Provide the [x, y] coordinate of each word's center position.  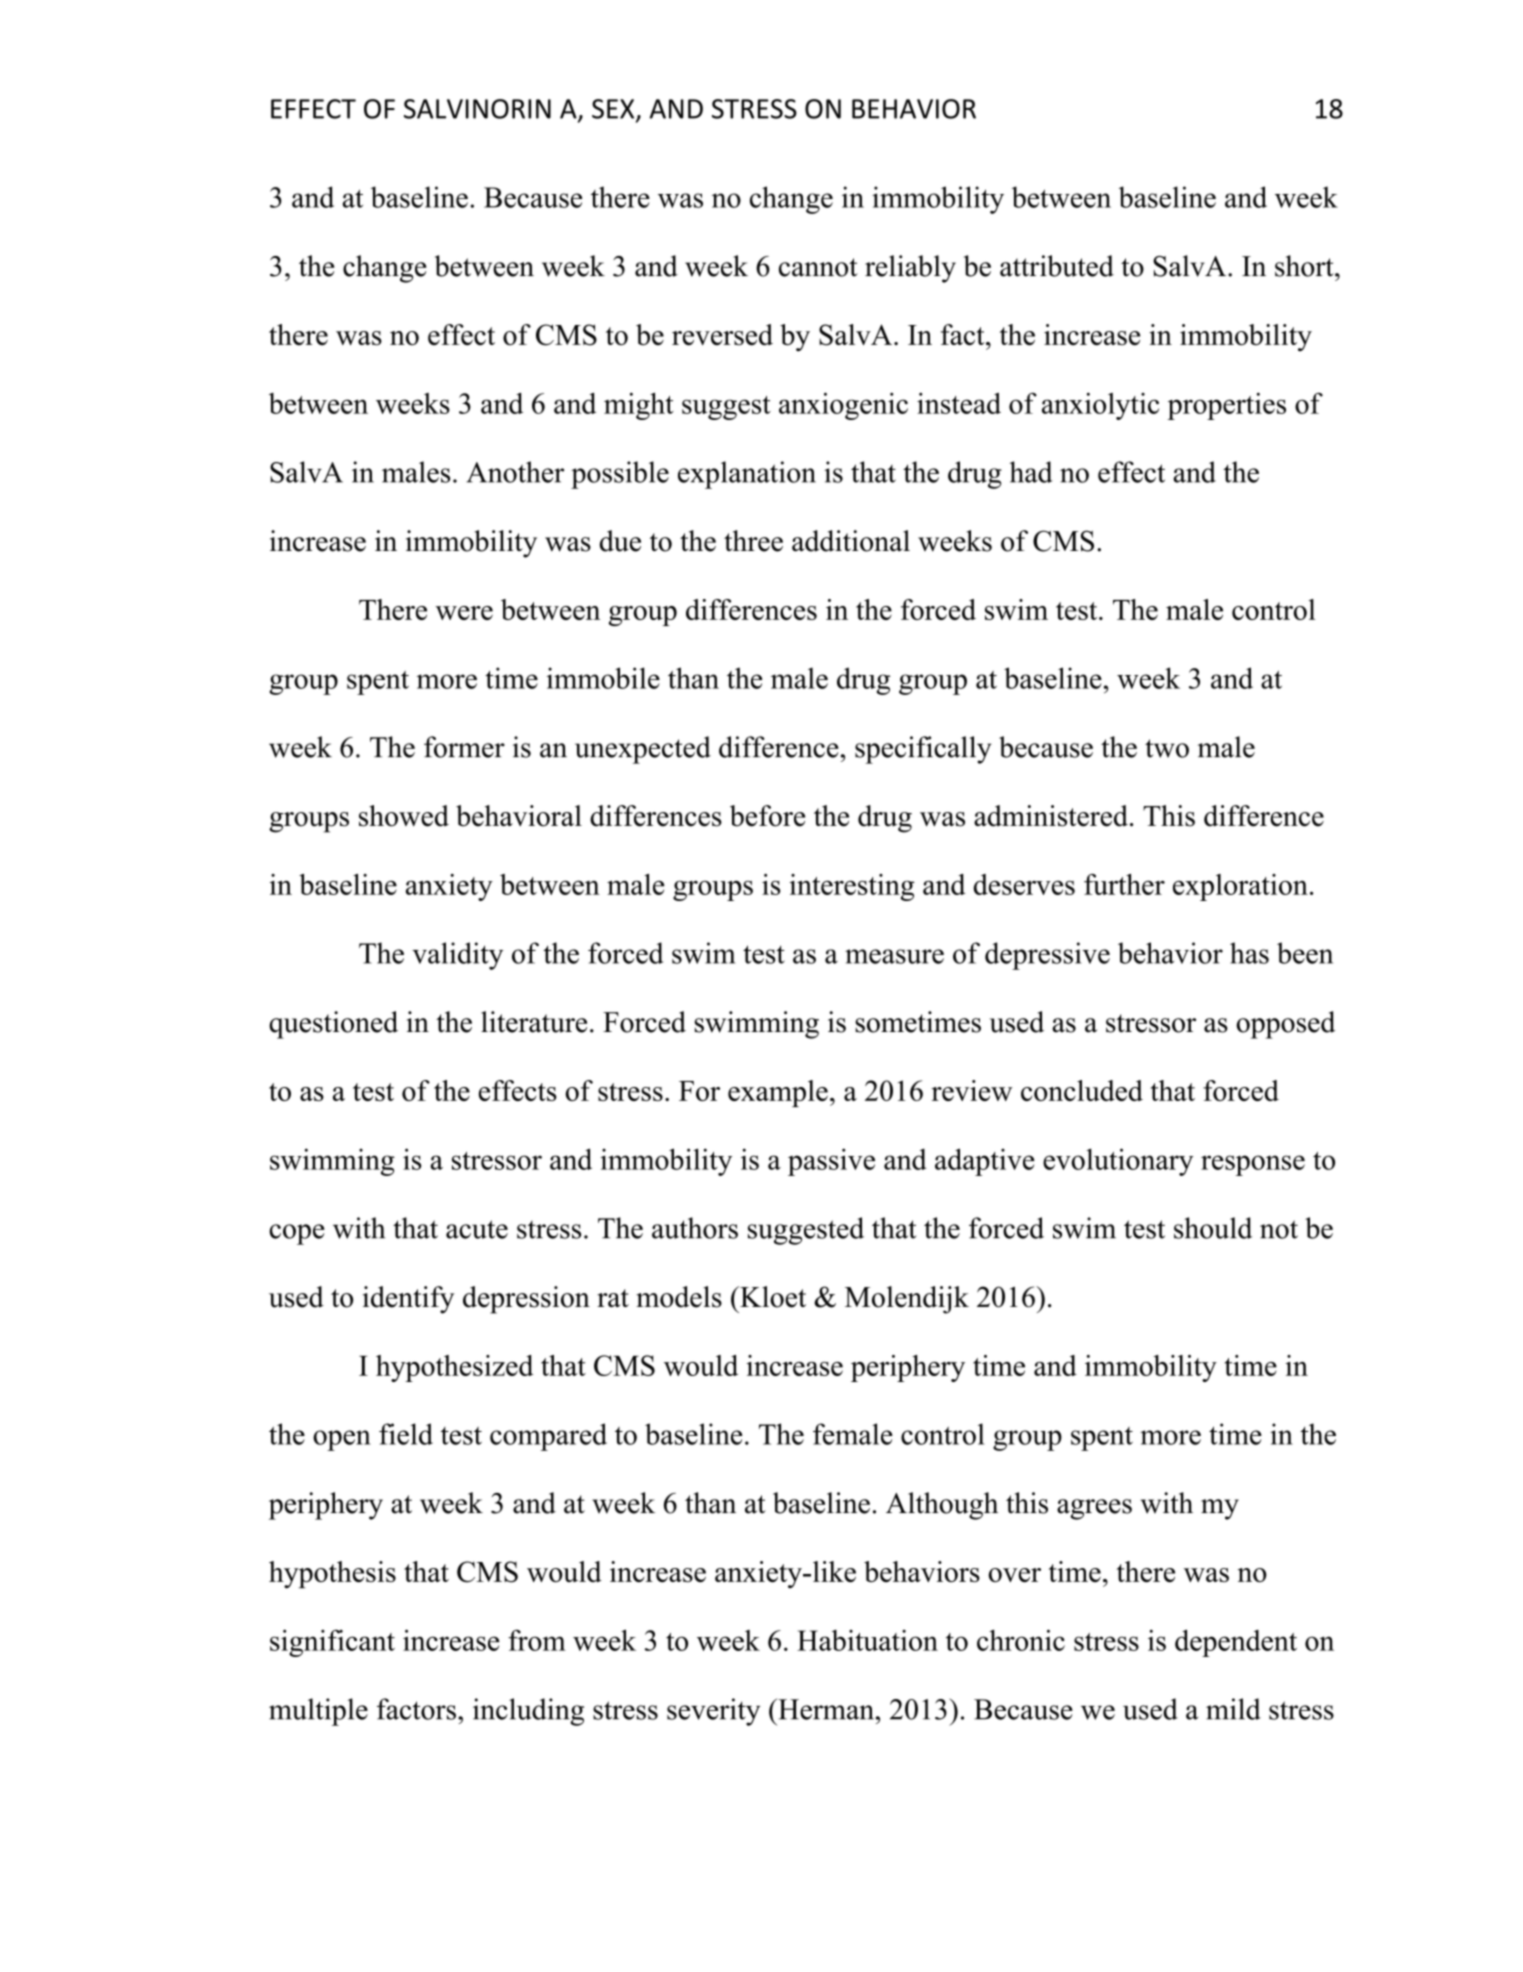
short [1305, 266]
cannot [818, 267]
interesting [852, 887]
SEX [614, 110]
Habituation [867, 1640]
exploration [1240, 887]
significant [332, 1643]
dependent [1236, 1643]
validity [457, 956]
